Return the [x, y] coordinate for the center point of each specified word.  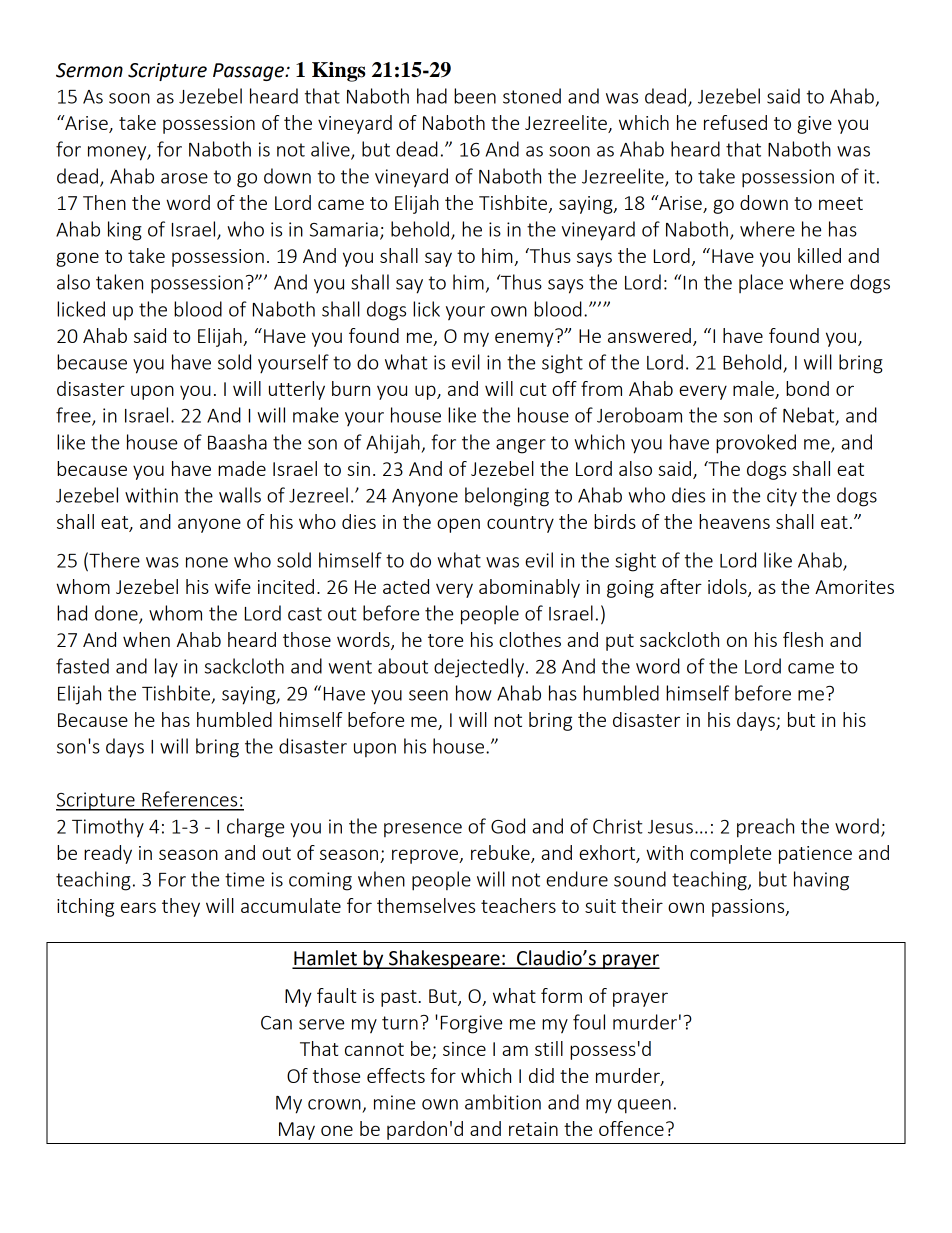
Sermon [89, 70]
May [297, 1131]
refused [735, 122]
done [117, 614]
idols [728, 587]
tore [445, 640]
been [475, 96]
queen [644, 1106]
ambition [503, 1102]
